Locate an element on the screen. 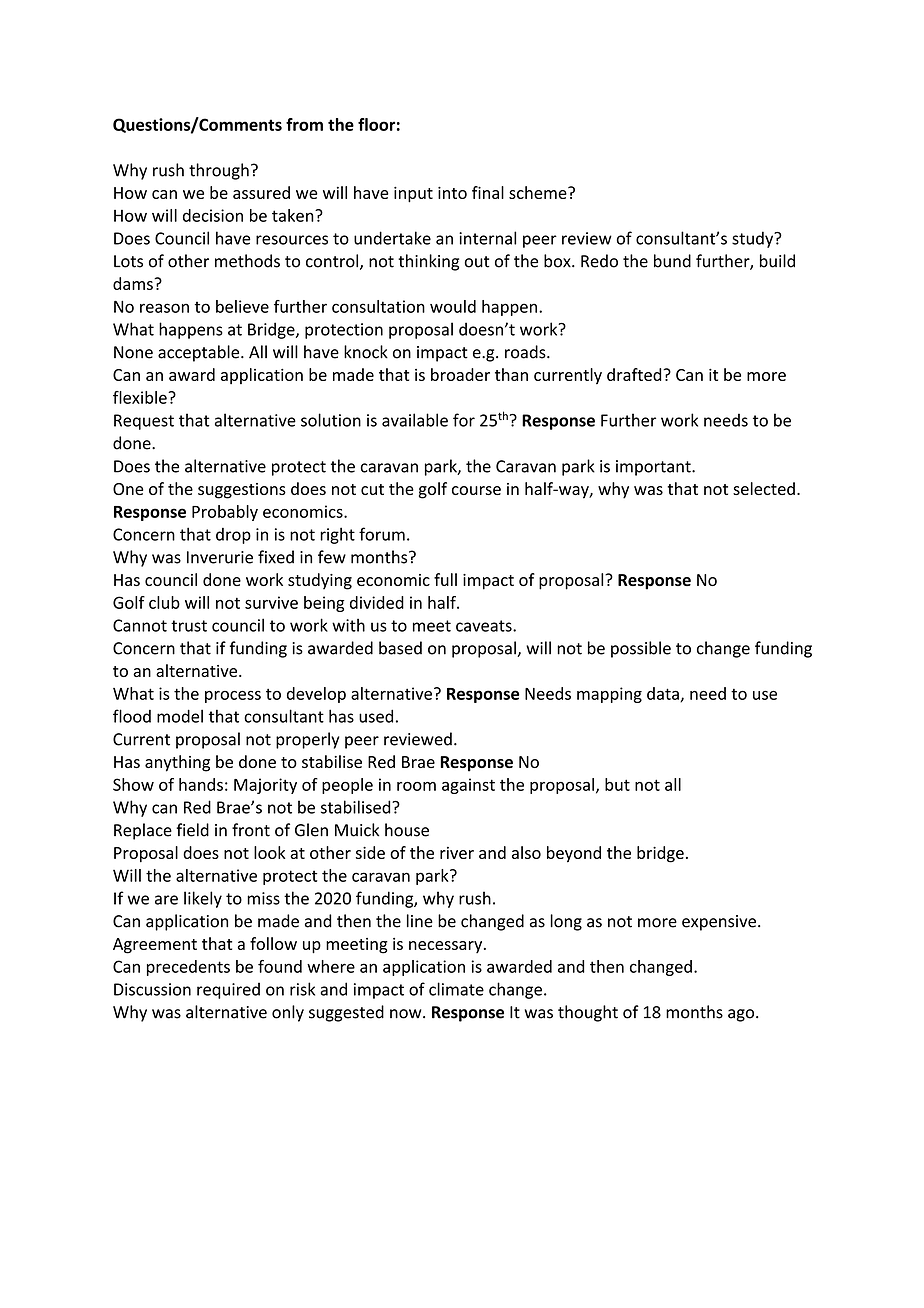 This screenshot has width=924, height=1308. required is located at coordinates (228, 990).
